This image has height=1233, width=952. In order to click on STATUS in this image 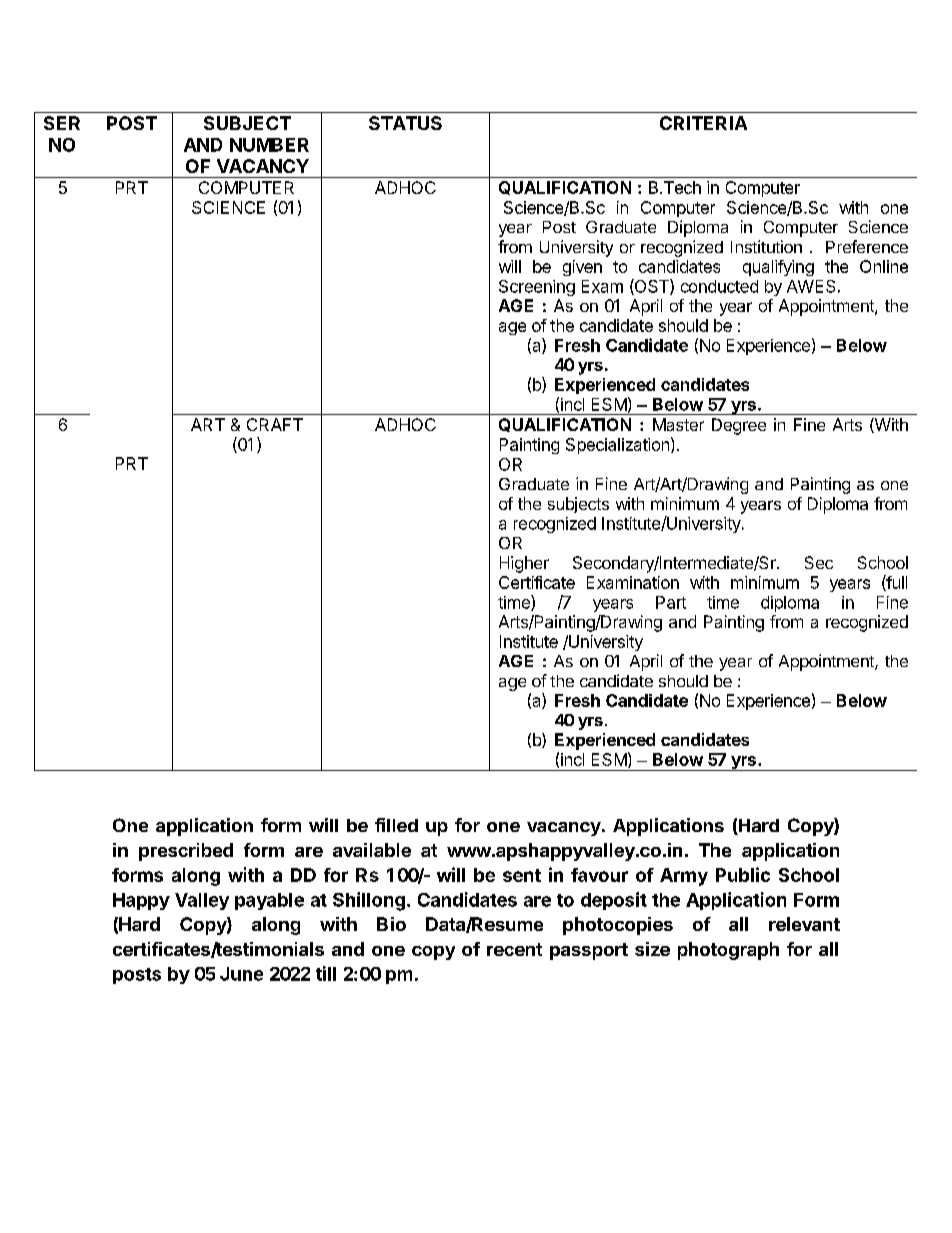, I will do `click(405, 123)`.
